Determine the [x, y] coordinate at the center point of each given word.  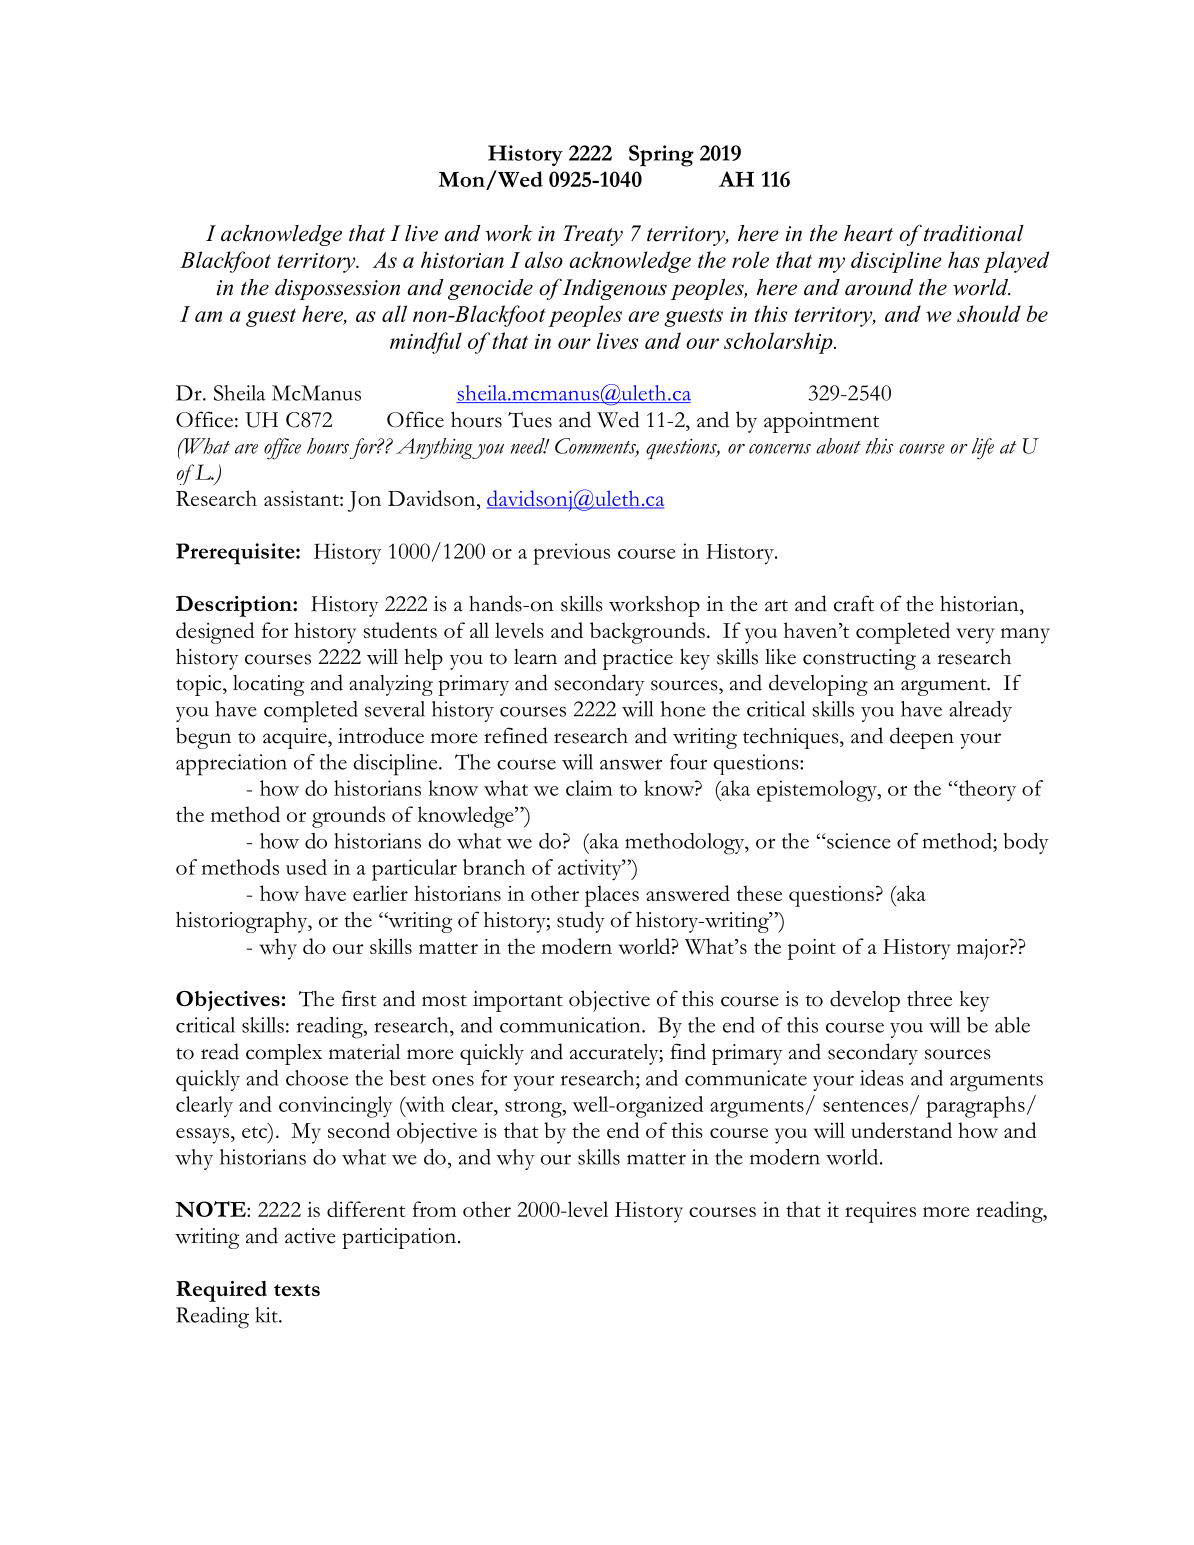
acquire [296, 738]
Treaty [593, 235]
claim [589, 788]
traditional [974, 233]
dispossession [337, 289]
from [434, 1209]
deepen [922, 738]
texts [297, 1290]
